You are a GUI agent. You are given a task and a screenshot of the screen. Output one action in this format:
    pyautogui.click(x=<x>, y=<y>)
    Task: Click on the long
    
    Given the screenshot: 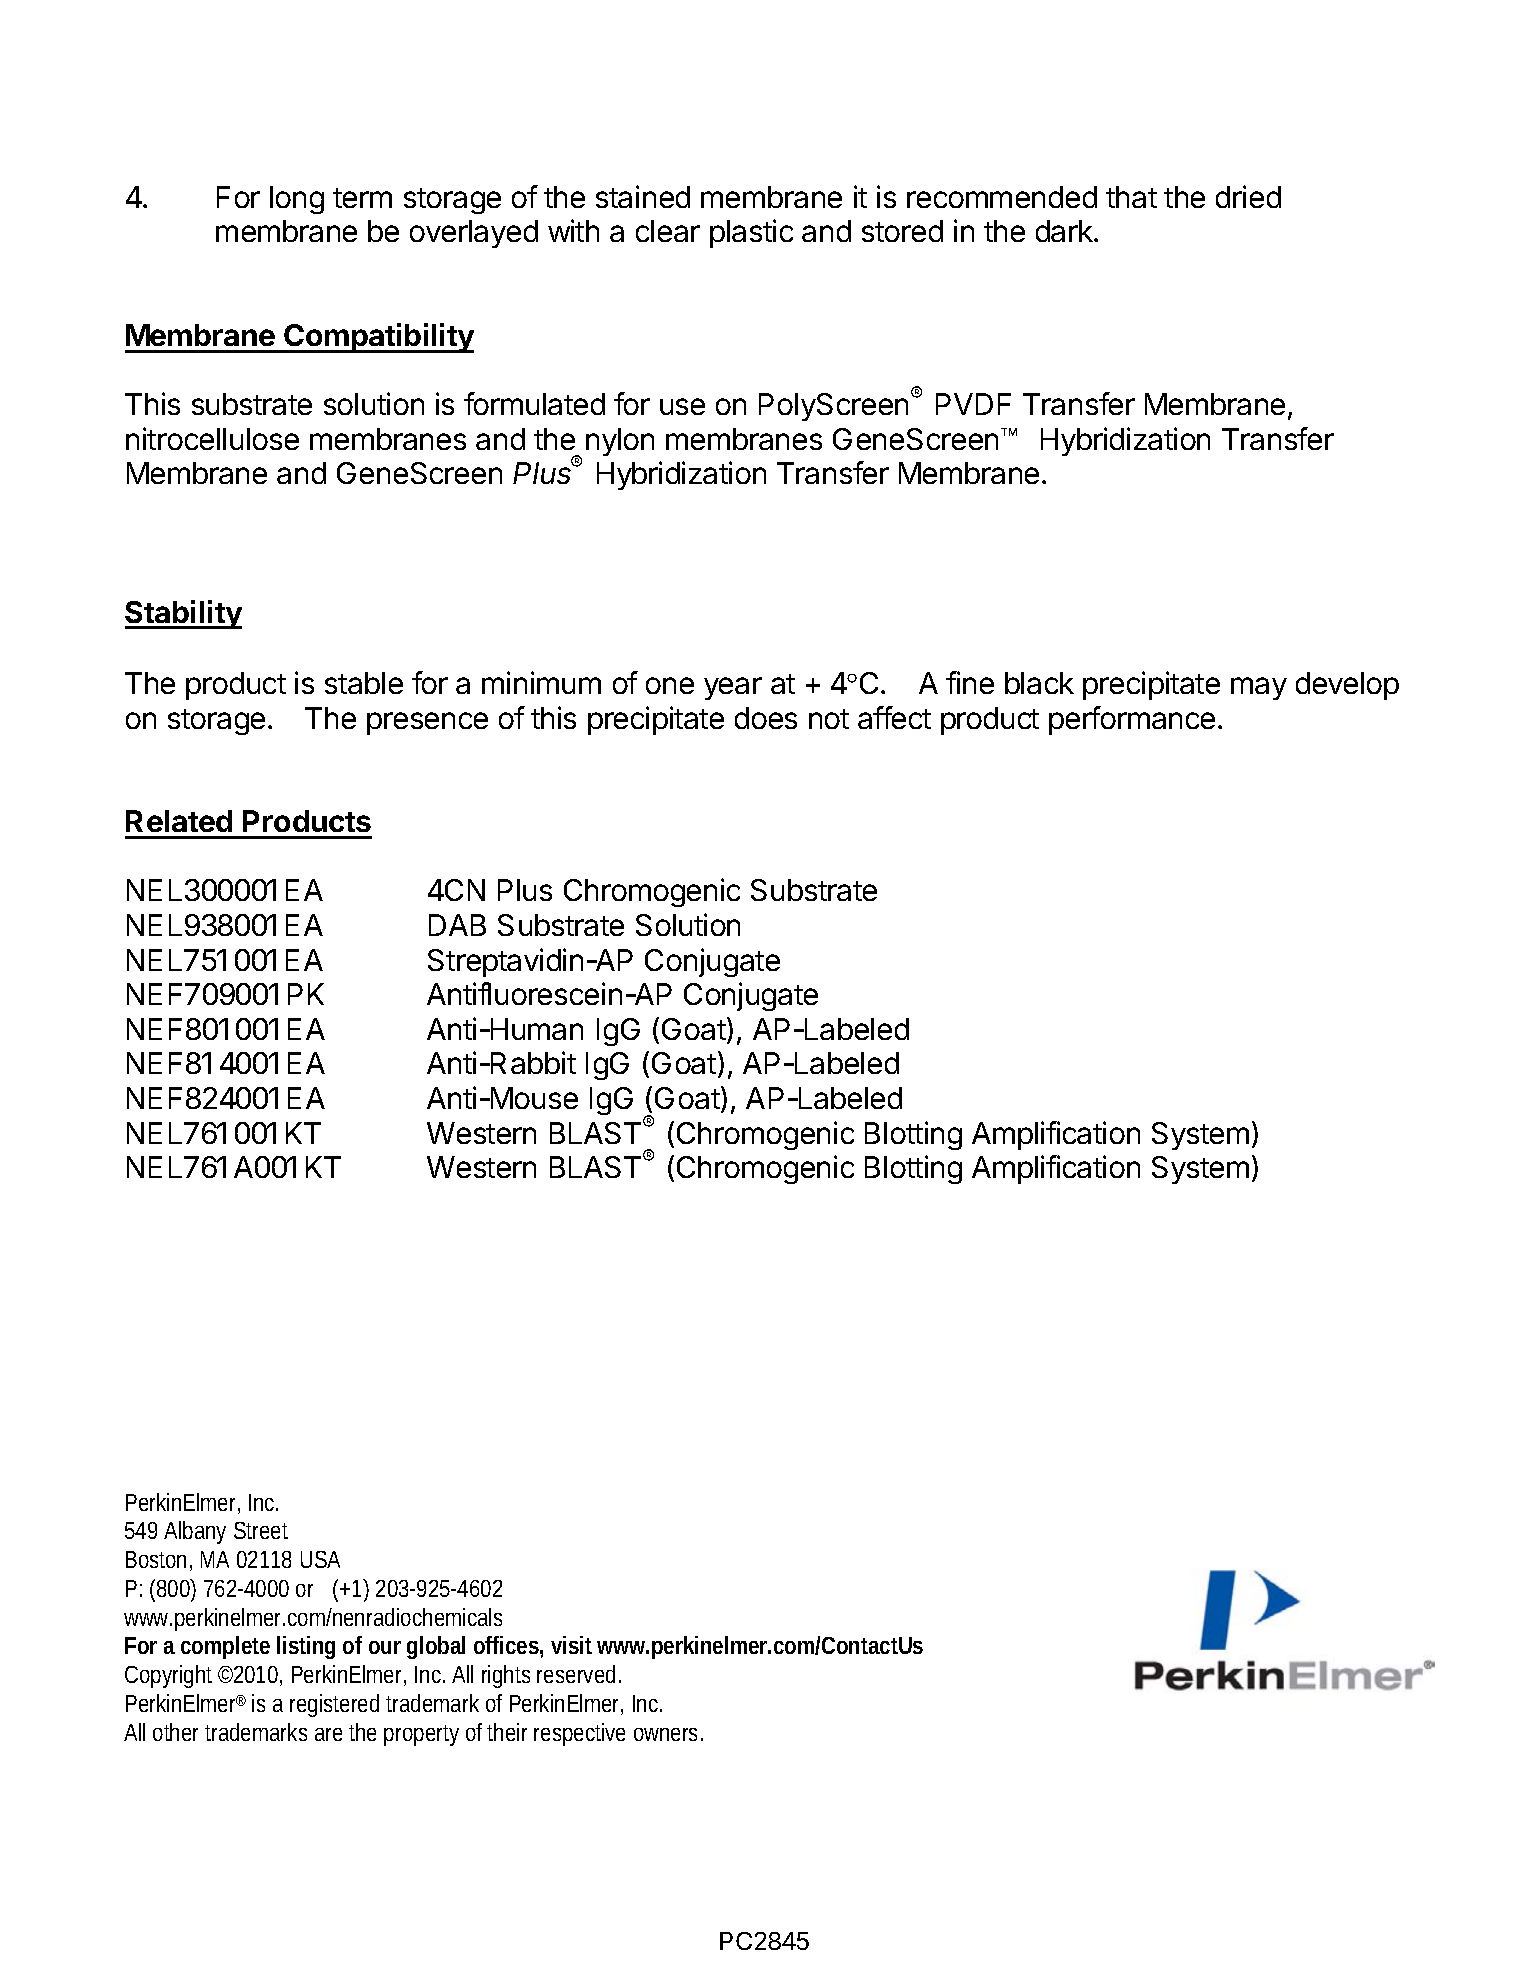 What is the action you would take?
    pyautogui.click(x=297, y=200)
